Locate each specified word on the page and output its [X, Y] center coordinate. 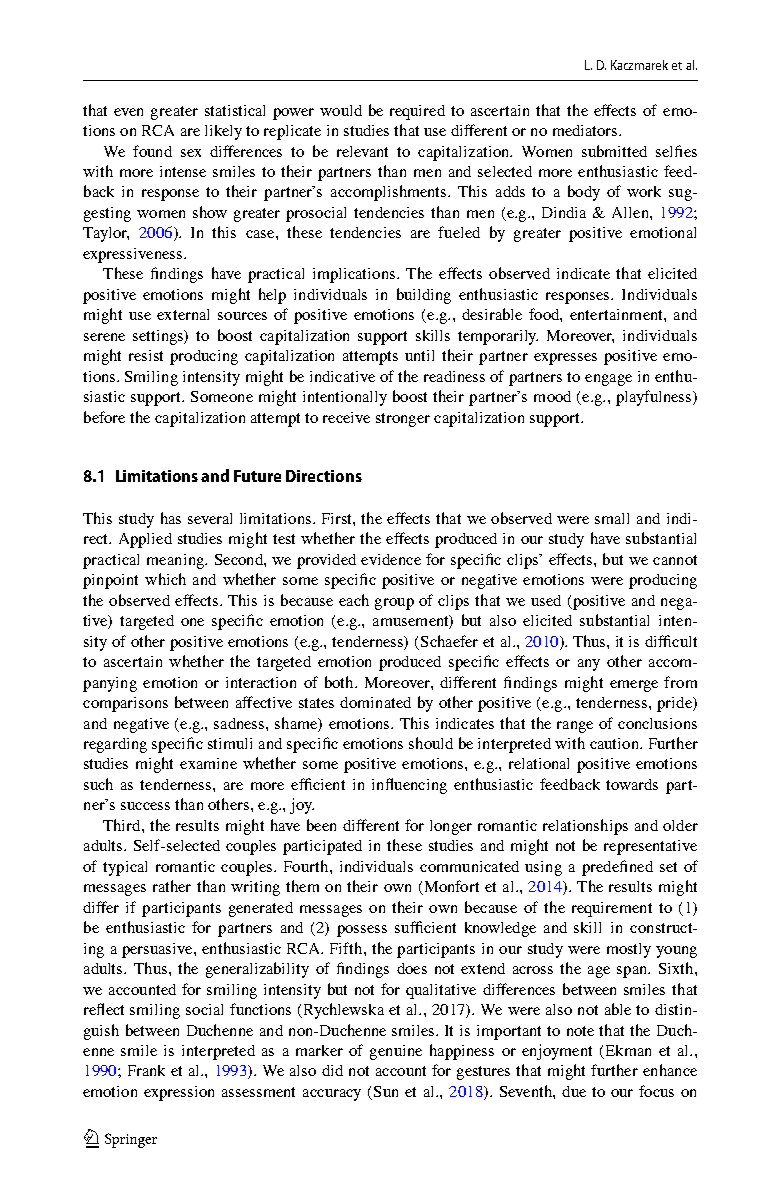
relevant [362, 151]
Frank [146, 1070]
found [152, 151]
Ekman [627, 1052]
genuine [396, 1052]
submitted [614, 151]
